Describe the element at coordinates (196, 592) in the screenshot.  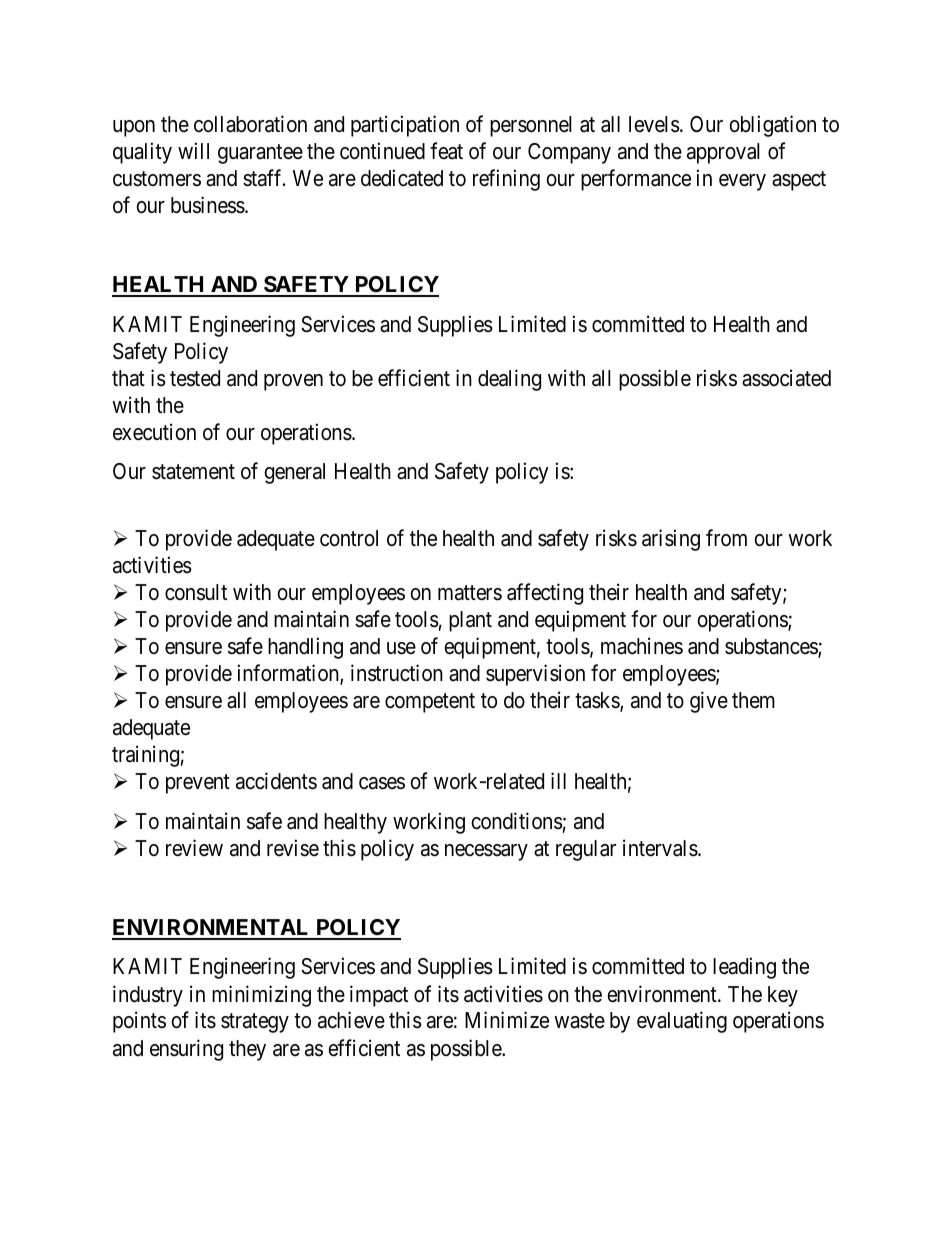
I see `consult` at that location.
